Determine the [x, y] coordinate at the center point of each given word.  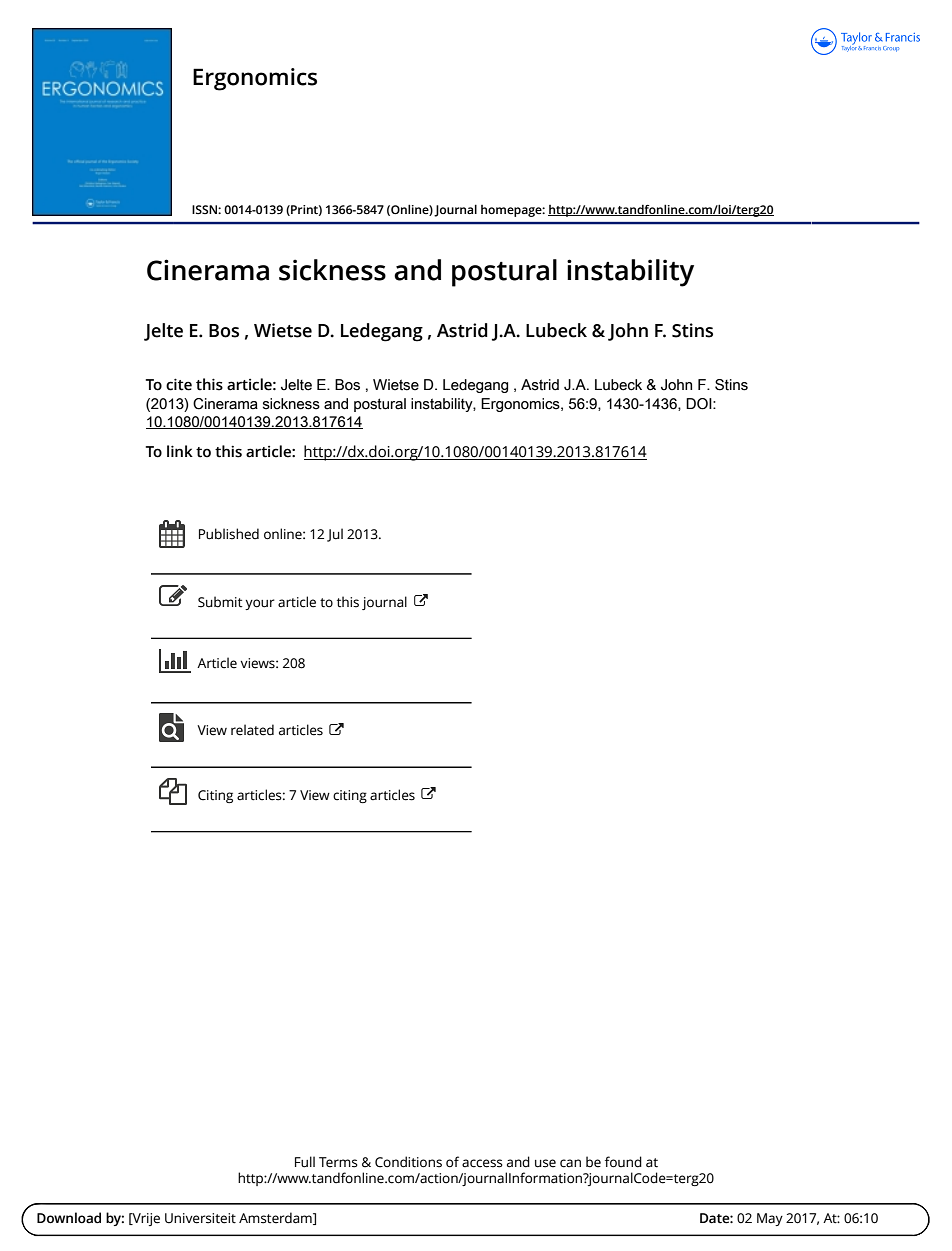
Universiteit [200, 1218]
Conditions [408, 1162]
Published [229, 534]
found [623, 1162]
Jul [335, 535]
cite [179, 384]
